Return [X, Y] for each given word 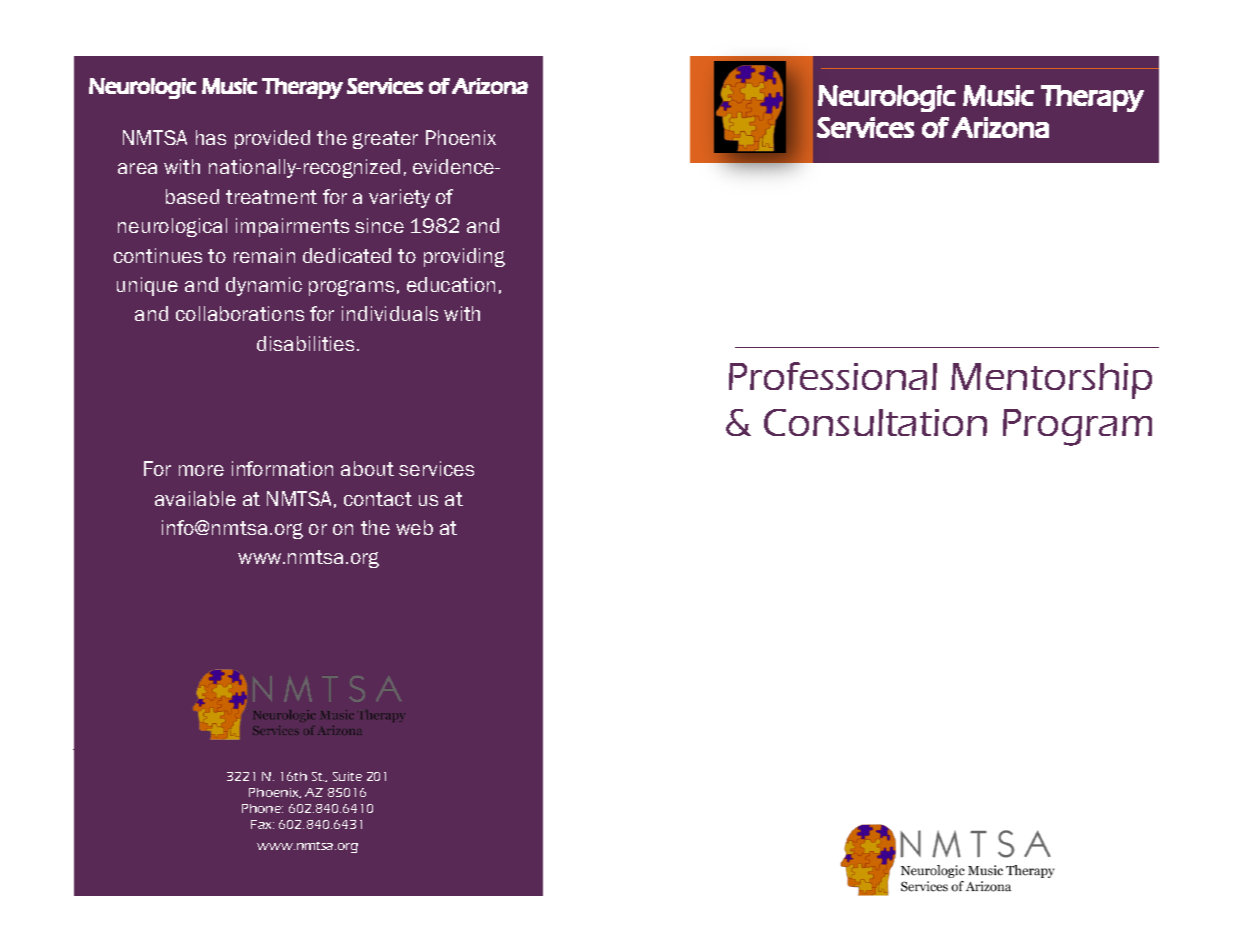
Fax [262, 824]
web [414, 527]
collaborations [240, 313]
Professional [833, 376]
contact [378, 499]
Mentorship [1051, 381]
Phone [262, 808]
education [451, 284]
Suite [347, 776]
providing [464, 257]
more [201, 470]
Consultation [875, 422]
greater [385, 140]
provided [272, 139]
